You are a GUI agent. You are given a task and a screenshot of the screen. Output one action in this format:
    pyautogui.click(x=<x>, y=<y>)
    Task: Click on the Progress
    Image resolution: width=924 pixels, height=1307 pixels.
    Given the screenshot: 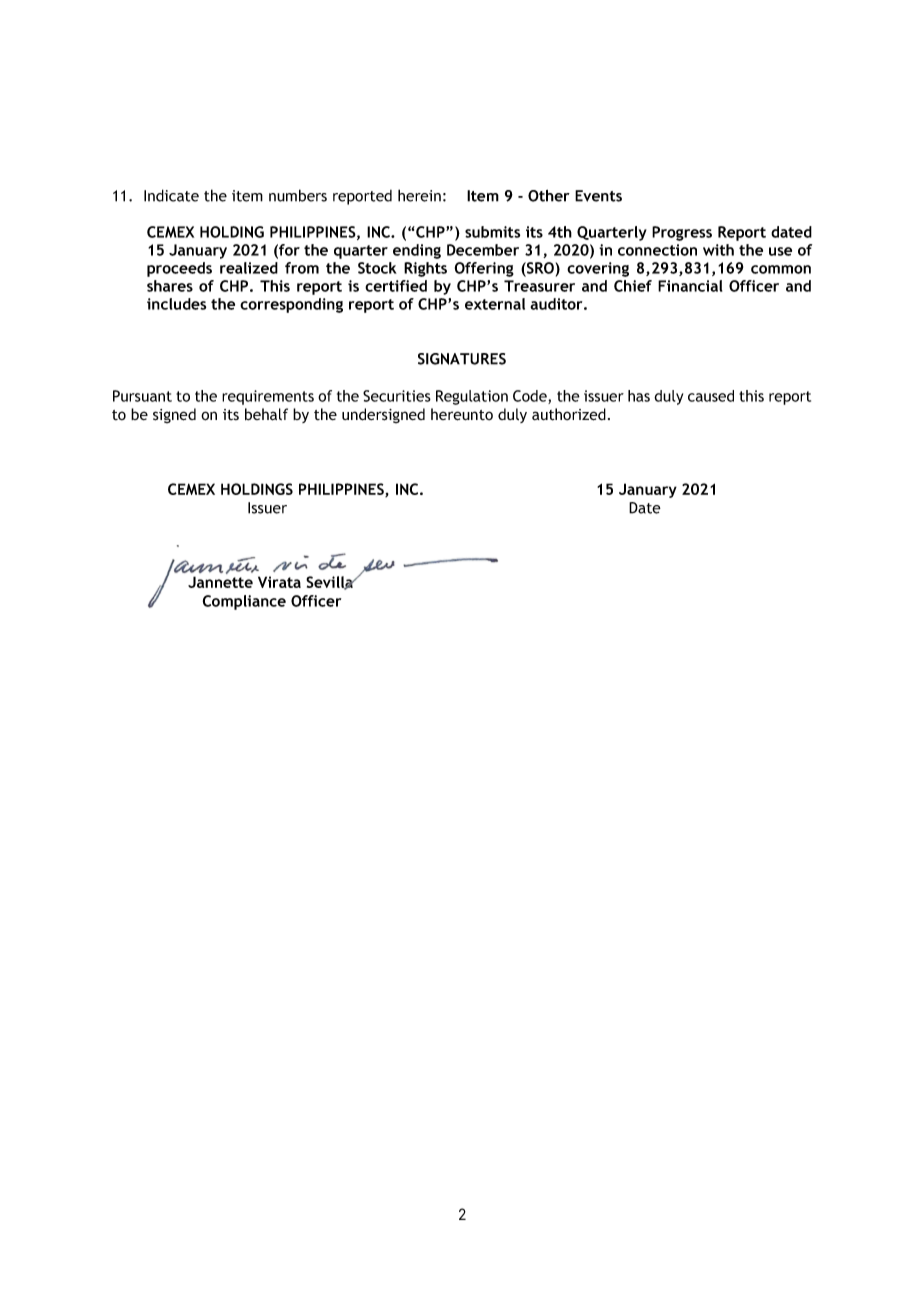 What is the action you would take?
    pyautogui.click(x=682, y=233)
